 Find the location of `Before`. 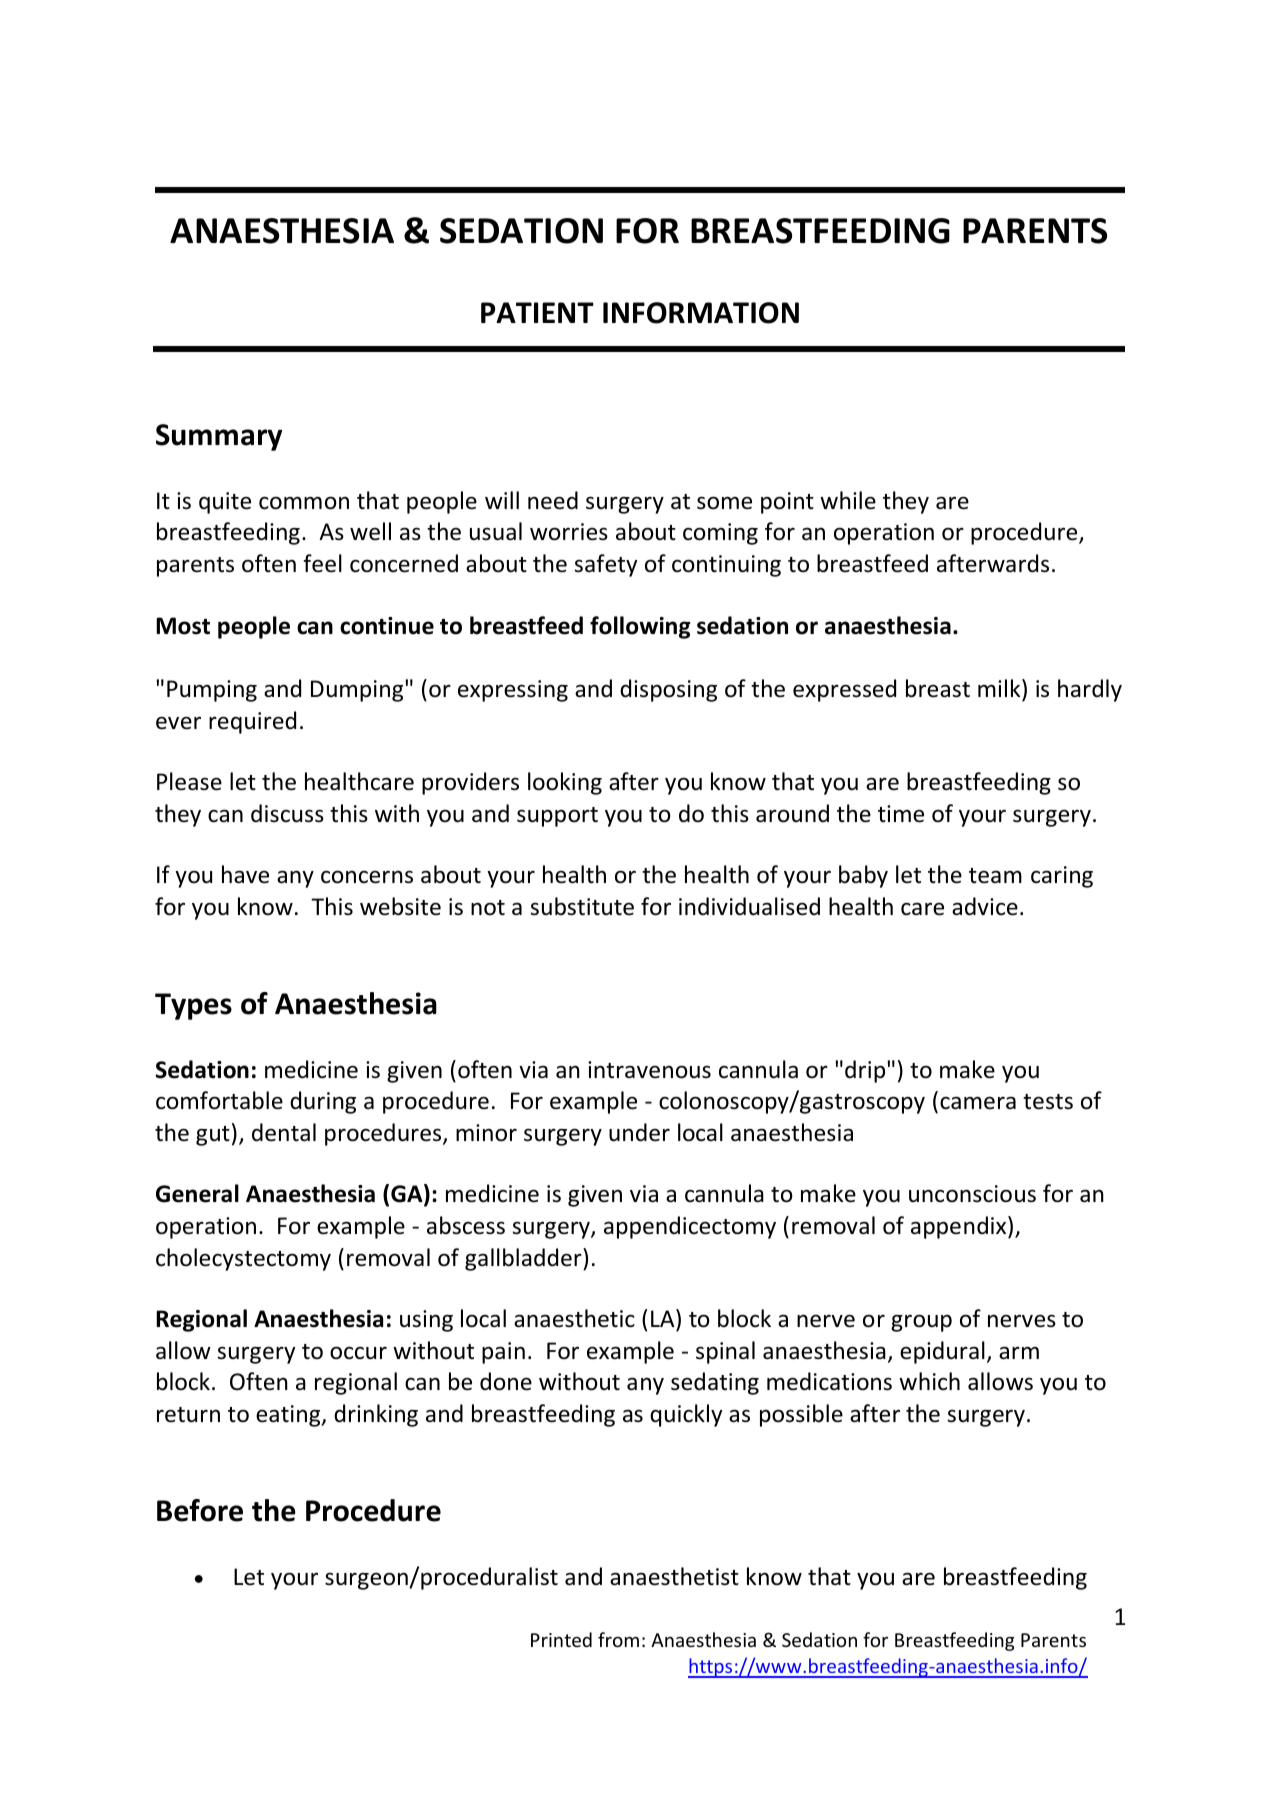

Before is located at coordinates (200, 1510).
